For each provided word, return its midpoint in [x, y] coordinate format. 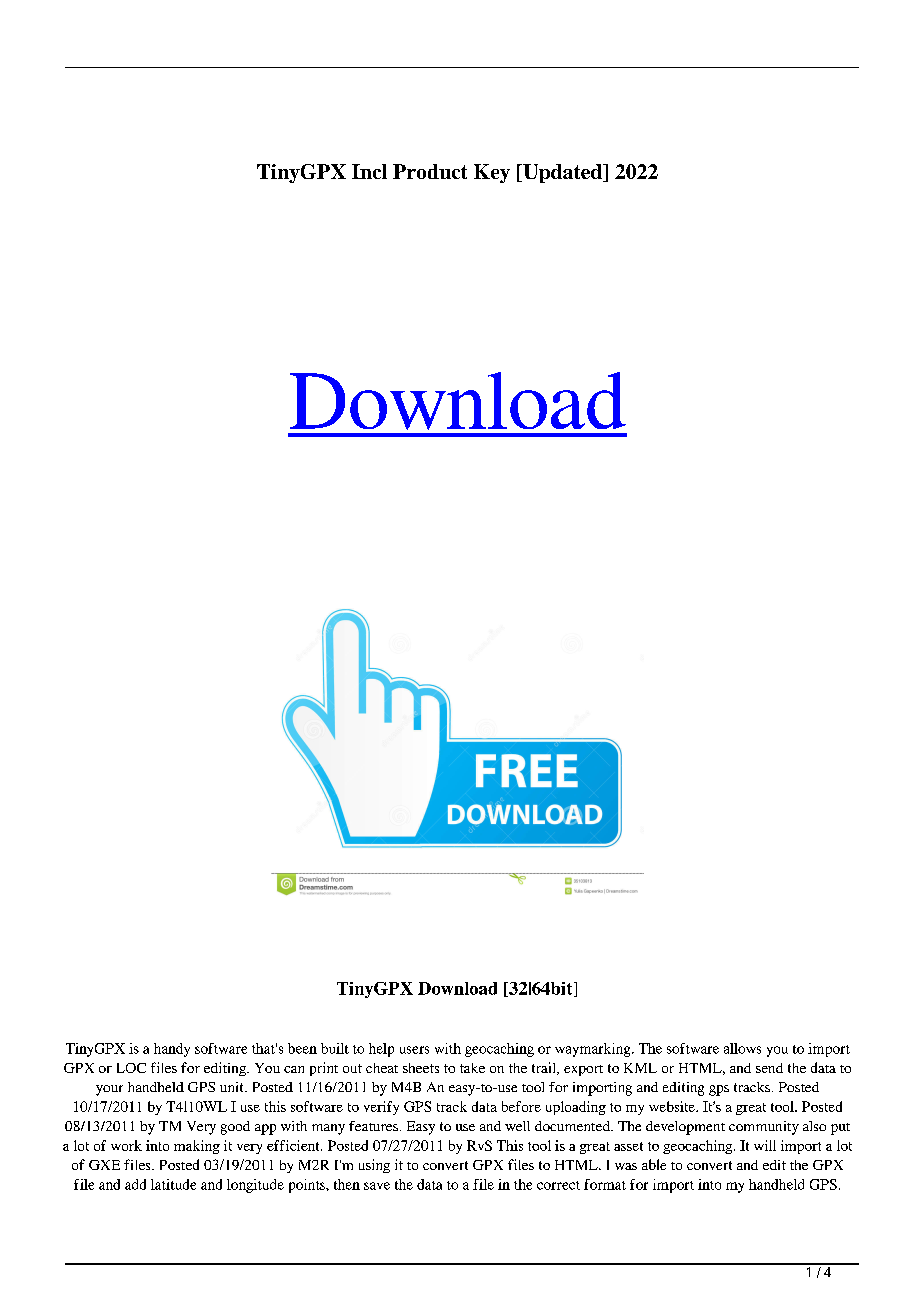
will [765, 1145]
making [197, 1147]
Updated [562, 173]
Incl [369, 171]
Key [492, 173]
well [517, 1126]
